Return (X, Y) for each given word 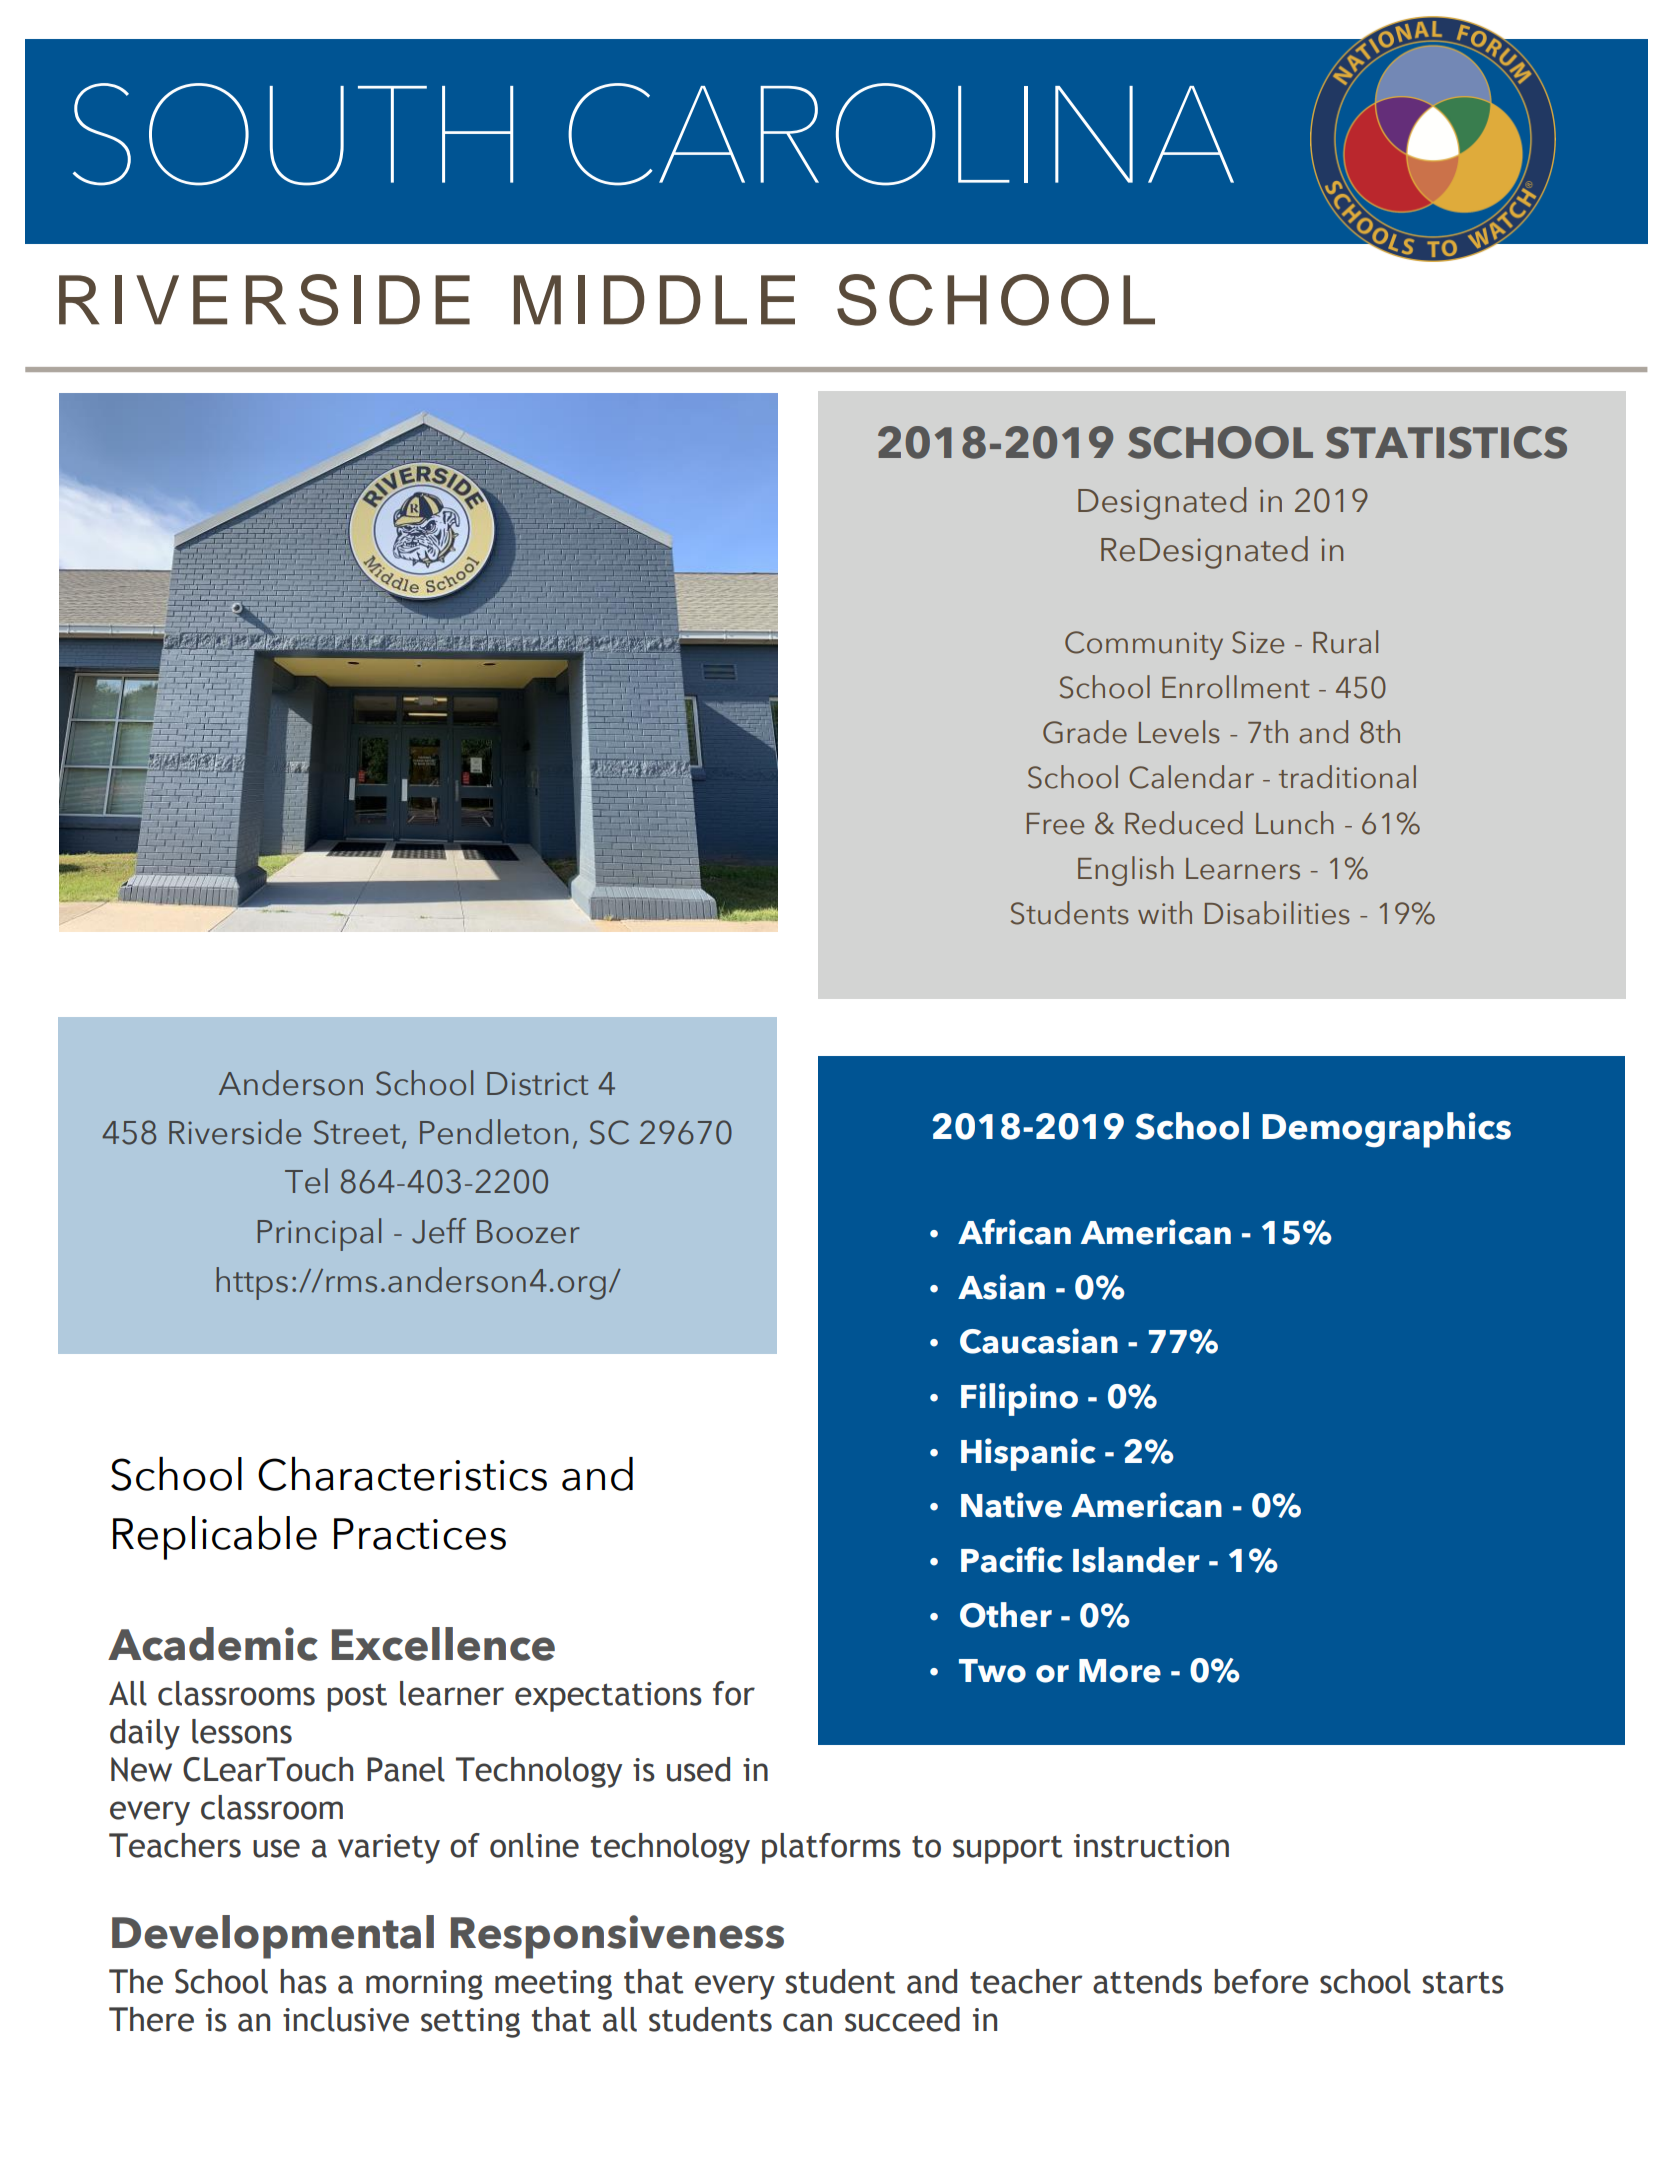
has (303, 1981)
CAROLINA (901, 134)
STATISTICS (1446, 442)
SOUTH (293, 134)
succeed (902, 2019)
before (1261, 1981)
